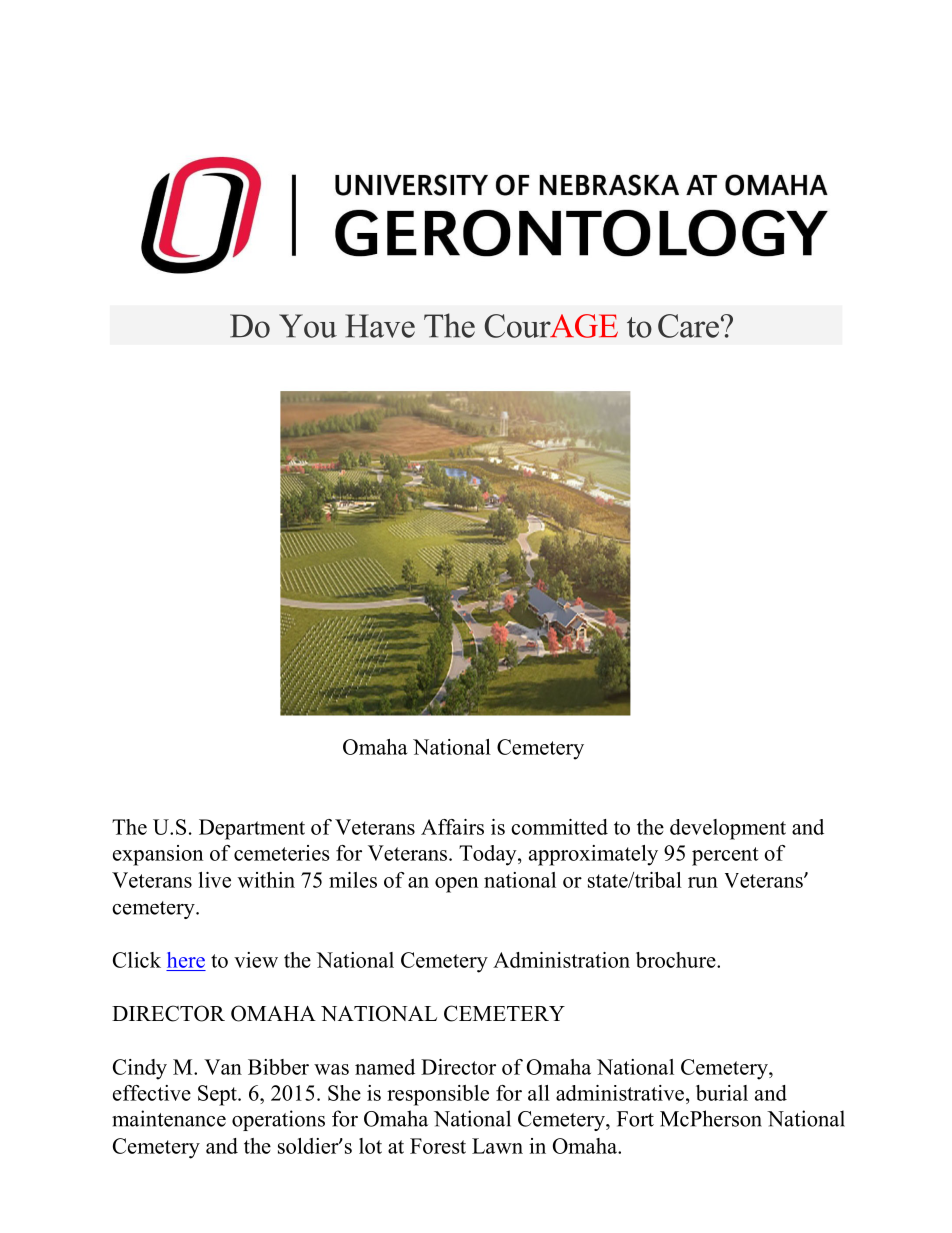 The image size is (952, 1233). What do you see at coordinates (728, 829) in the document?
I see `development` at bounding box center [728, 829].
